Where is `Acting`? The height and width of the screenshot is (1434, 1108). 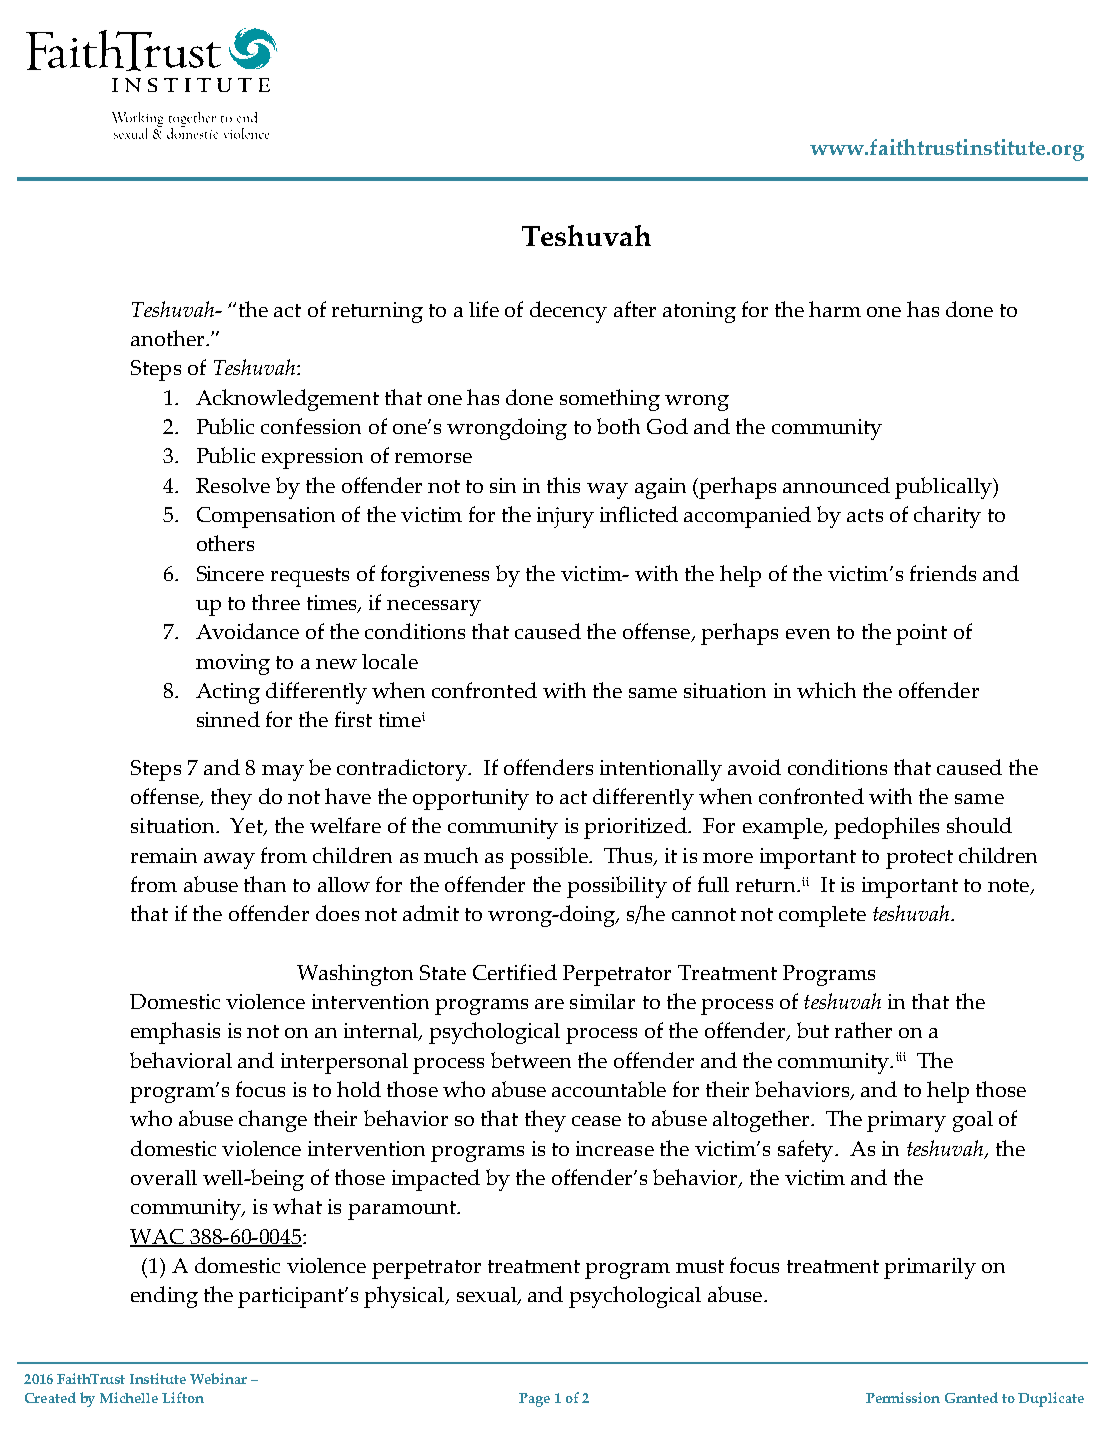
Acting is located at coordinates (228, 693).
